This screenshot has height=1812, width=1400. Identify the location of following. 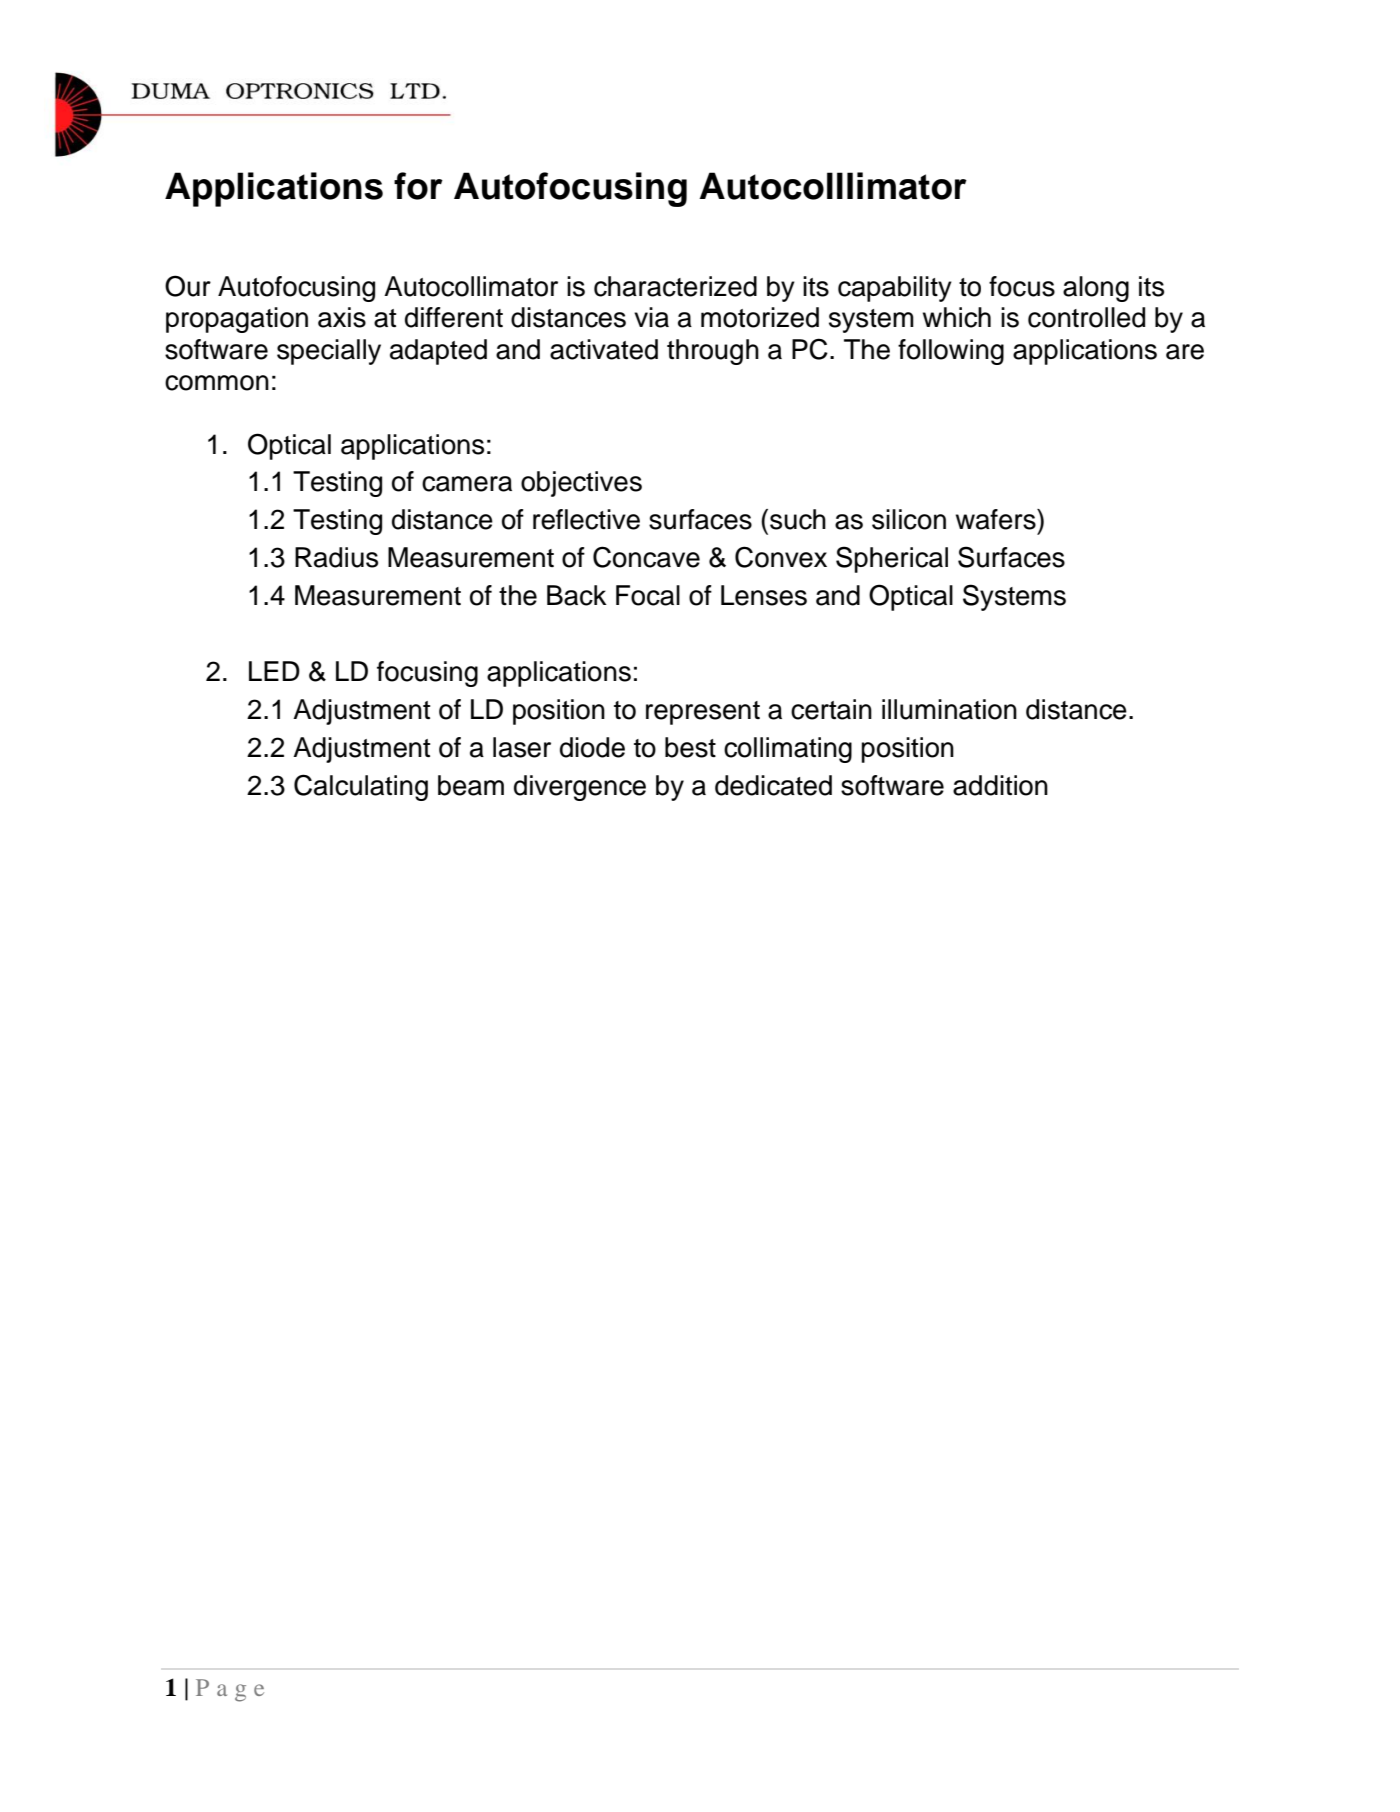
(951, 352).
